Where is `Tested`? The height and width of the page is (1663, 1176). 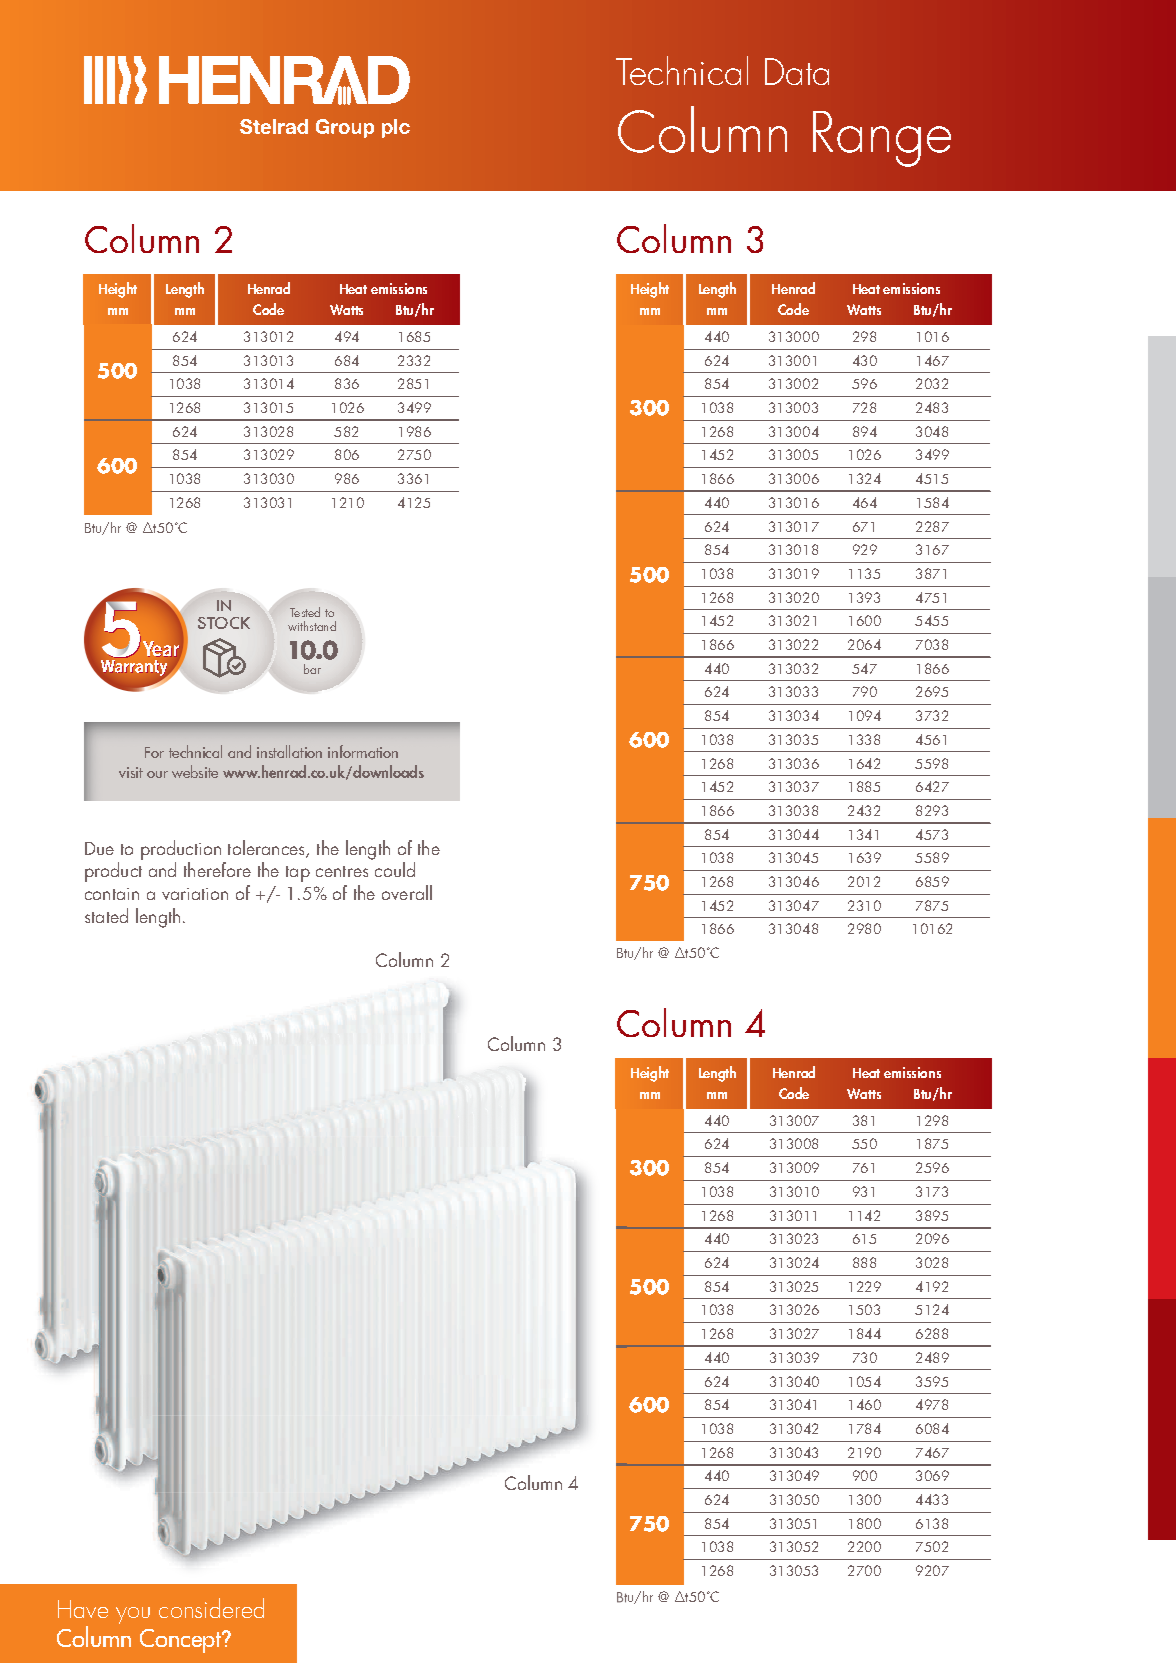
Tested is located at coordinates (305, 612).
